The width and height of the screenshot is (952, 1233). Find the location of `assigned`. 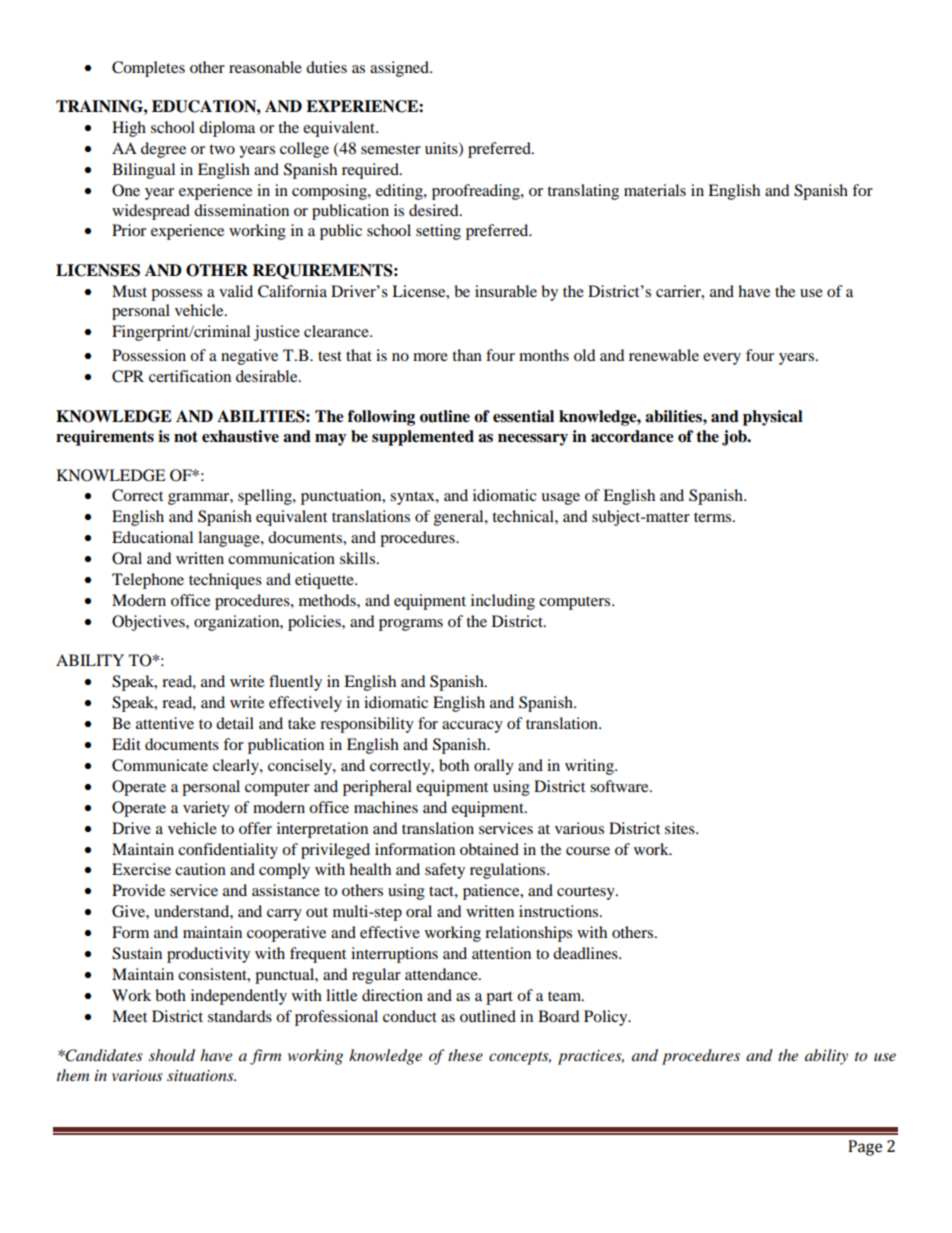

assigned is located at coordinates (401, 69).
